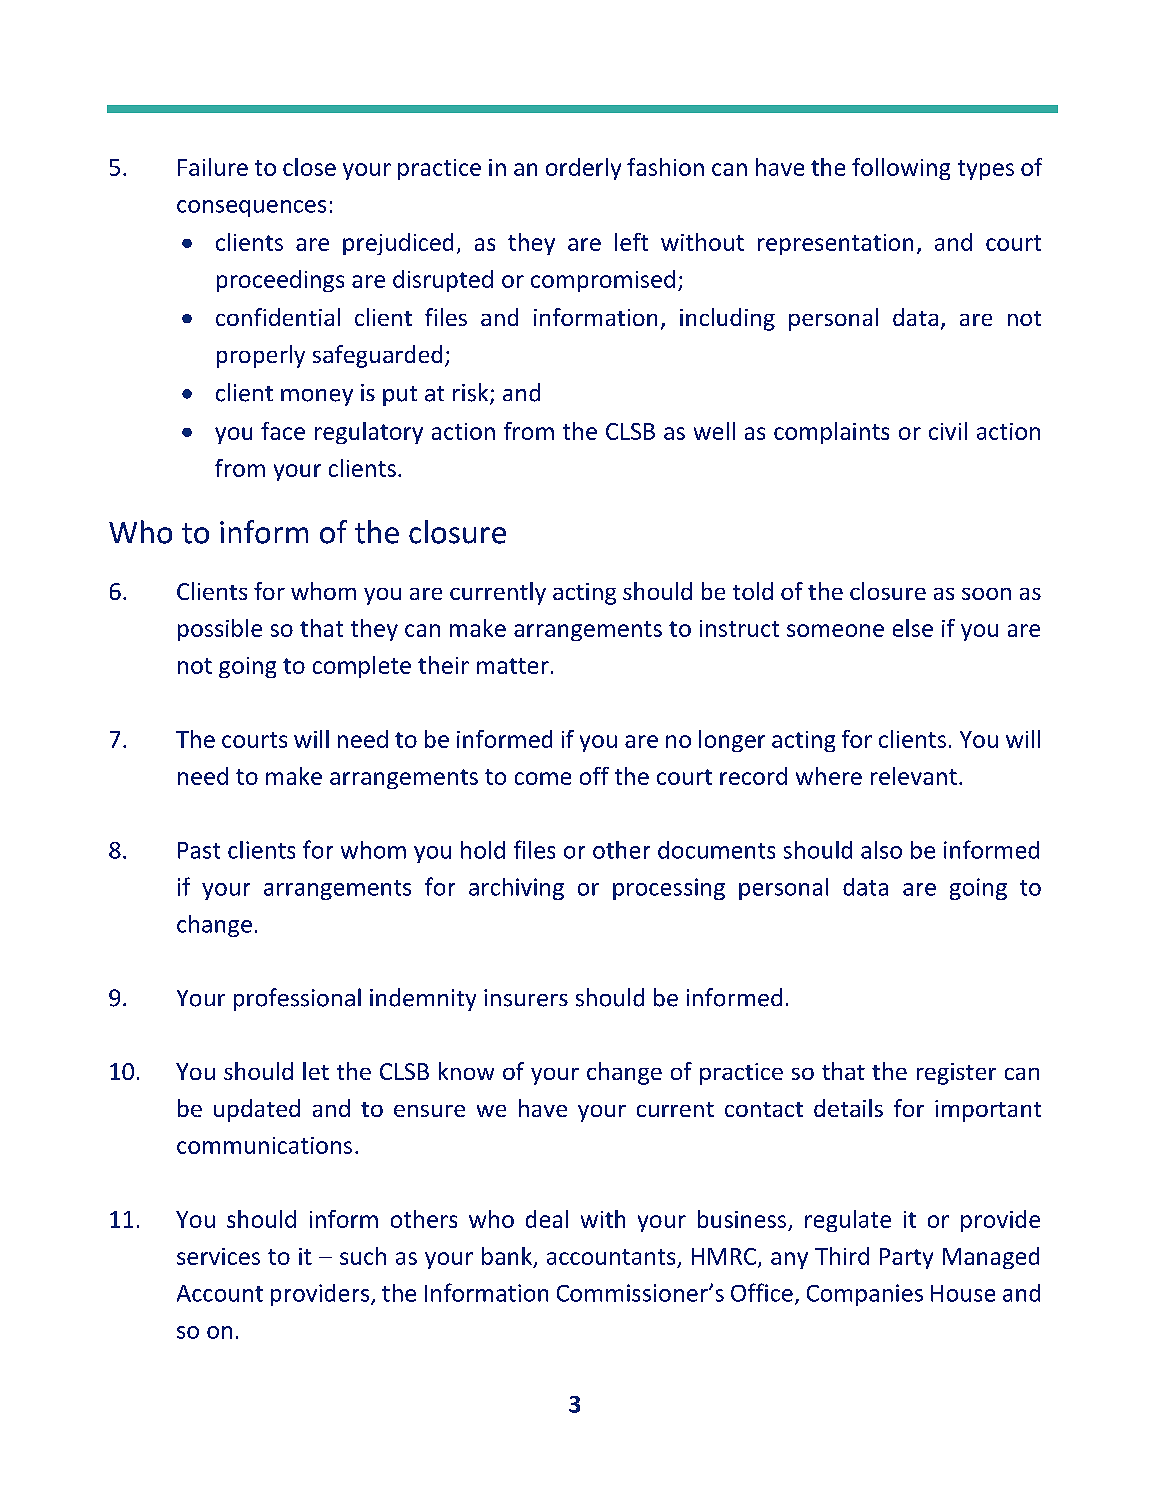  I want to click on orderly, so click(583, 169).
